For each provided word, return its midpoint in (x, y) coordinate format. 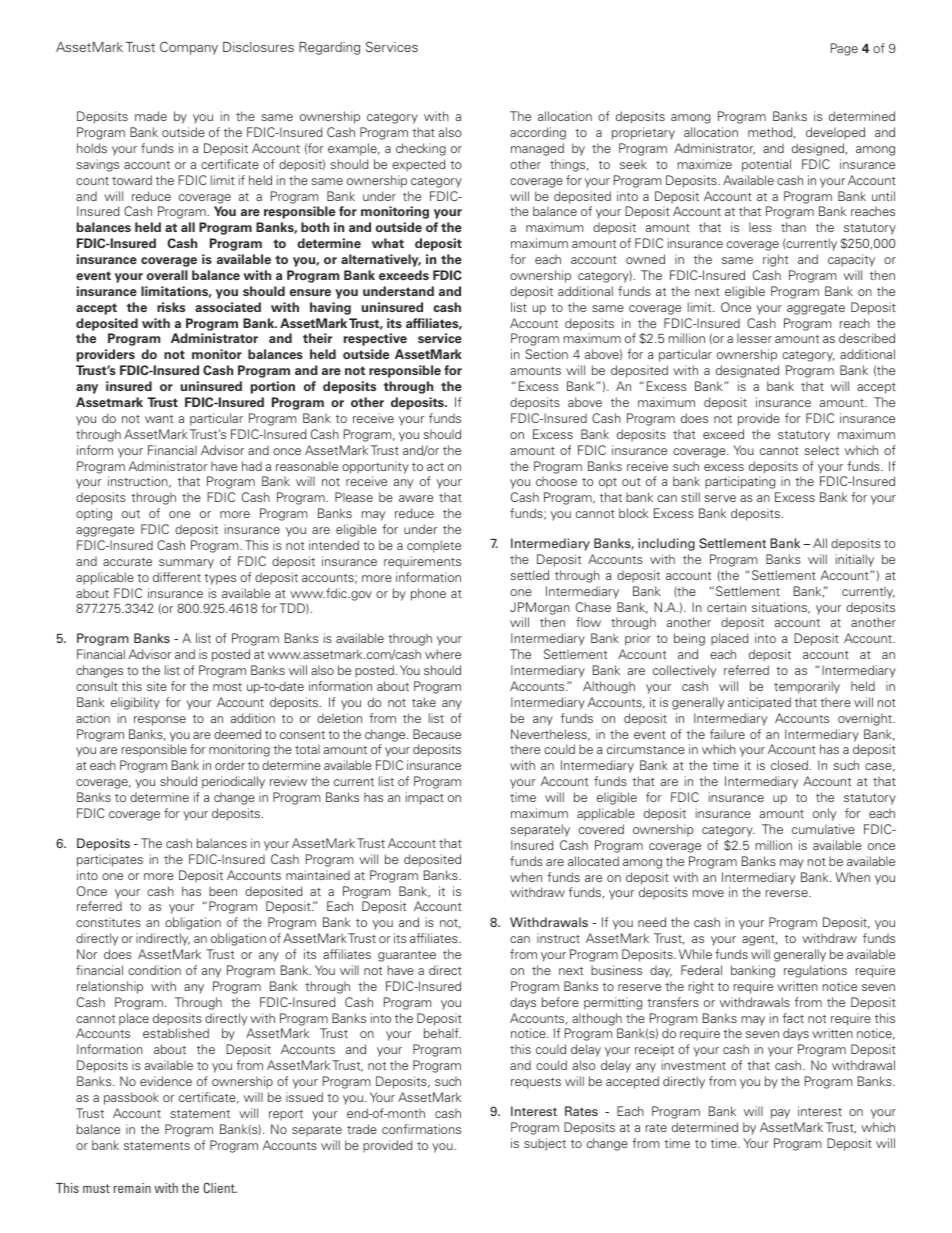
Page (844, 49)
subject (545, 1144)
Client (220, 1187)
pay (780, 1114)
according (538, 133)
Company (189, 48)
